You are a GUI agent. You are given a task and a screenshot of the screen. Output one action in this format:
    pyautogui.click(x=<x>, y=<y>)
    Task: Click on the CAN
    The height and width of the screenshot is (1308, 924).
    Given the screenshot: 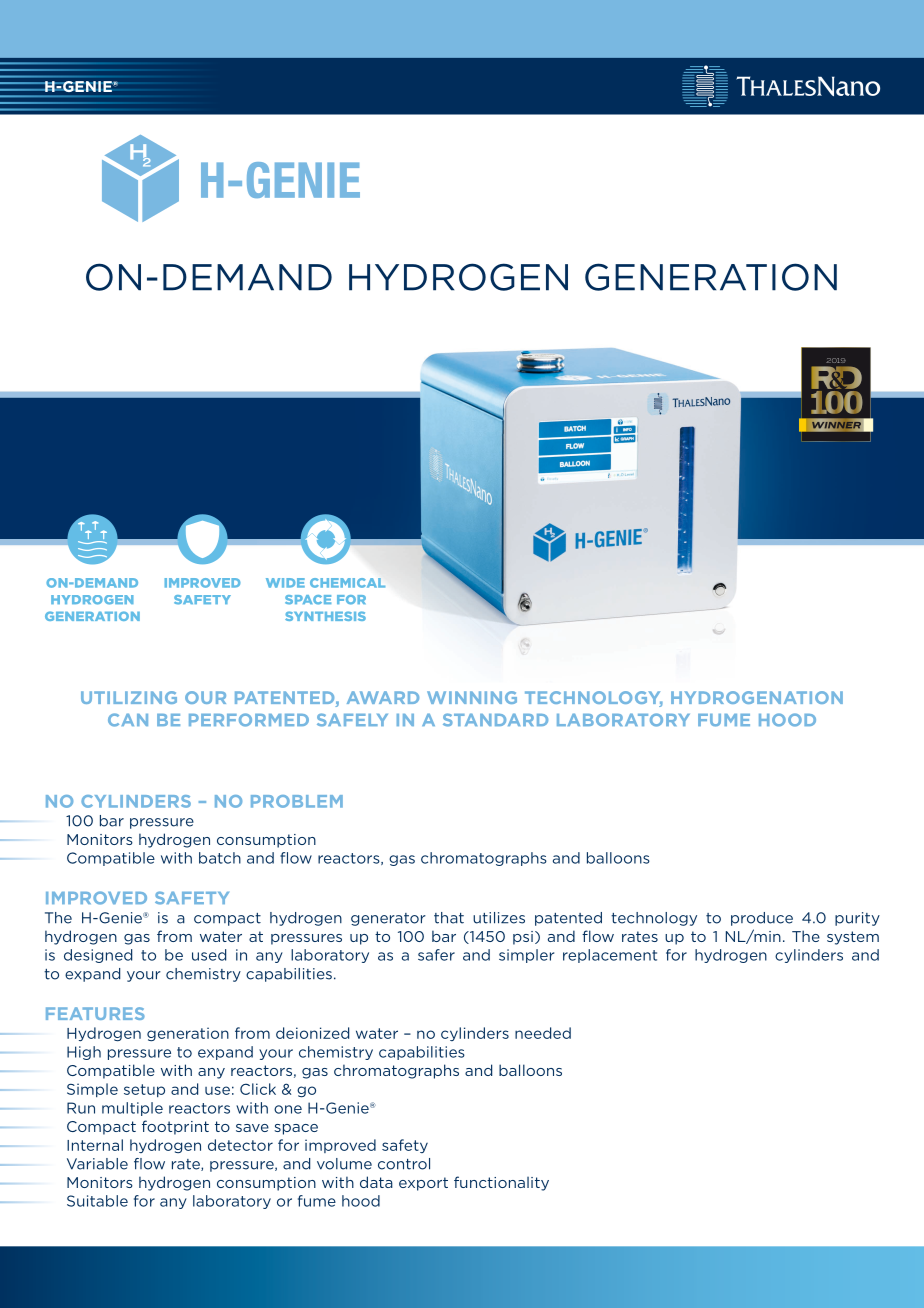 What is the action you would take?
    pyautogui.click(x=128, y=720)
